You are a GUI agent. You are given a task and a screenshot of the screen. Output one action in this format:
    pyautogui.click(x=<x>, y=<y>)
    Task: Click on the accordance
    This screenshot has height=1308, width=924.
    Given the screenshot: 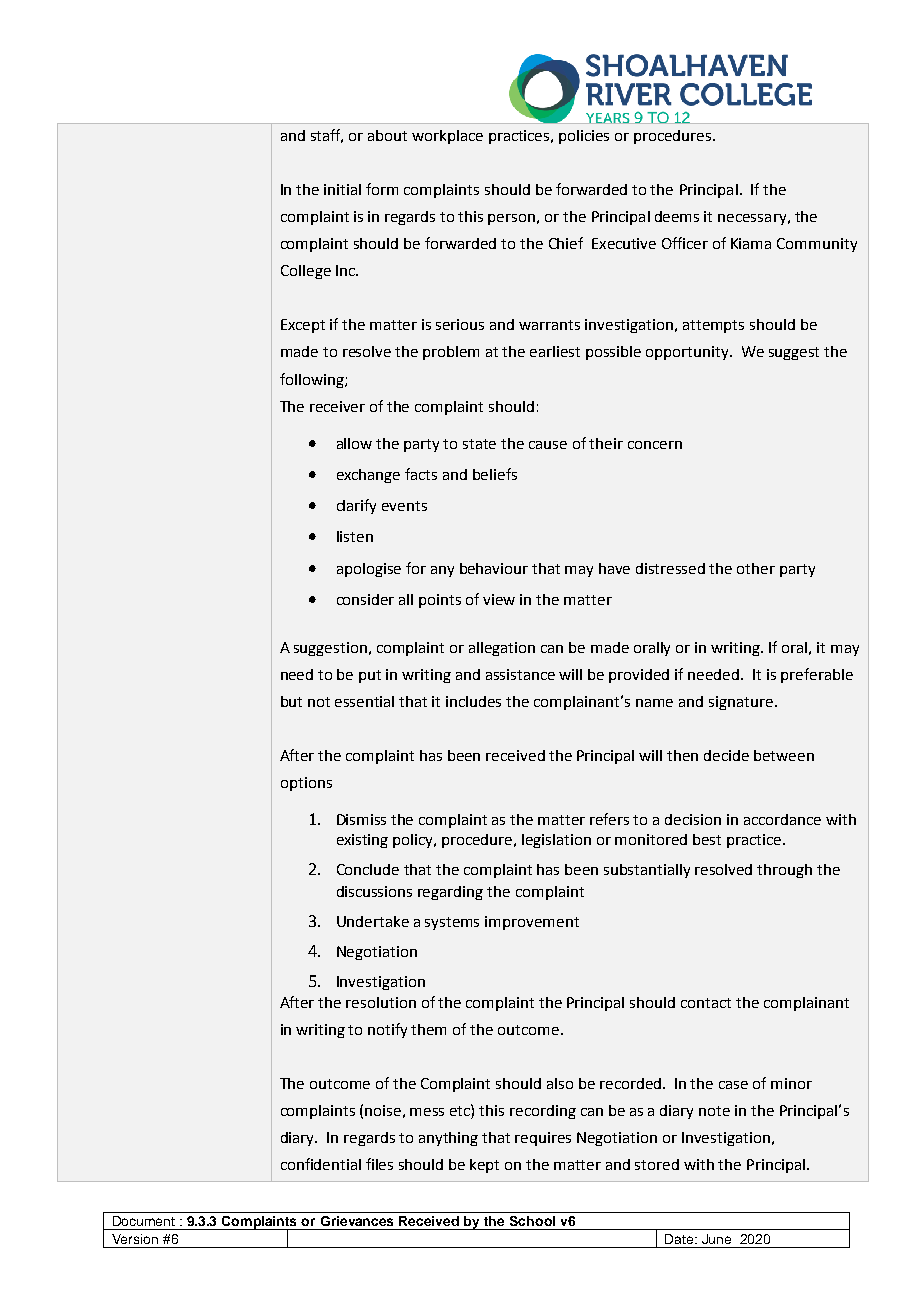 What is the action you would take?
    pyautogui.click(x=782, y=819)
